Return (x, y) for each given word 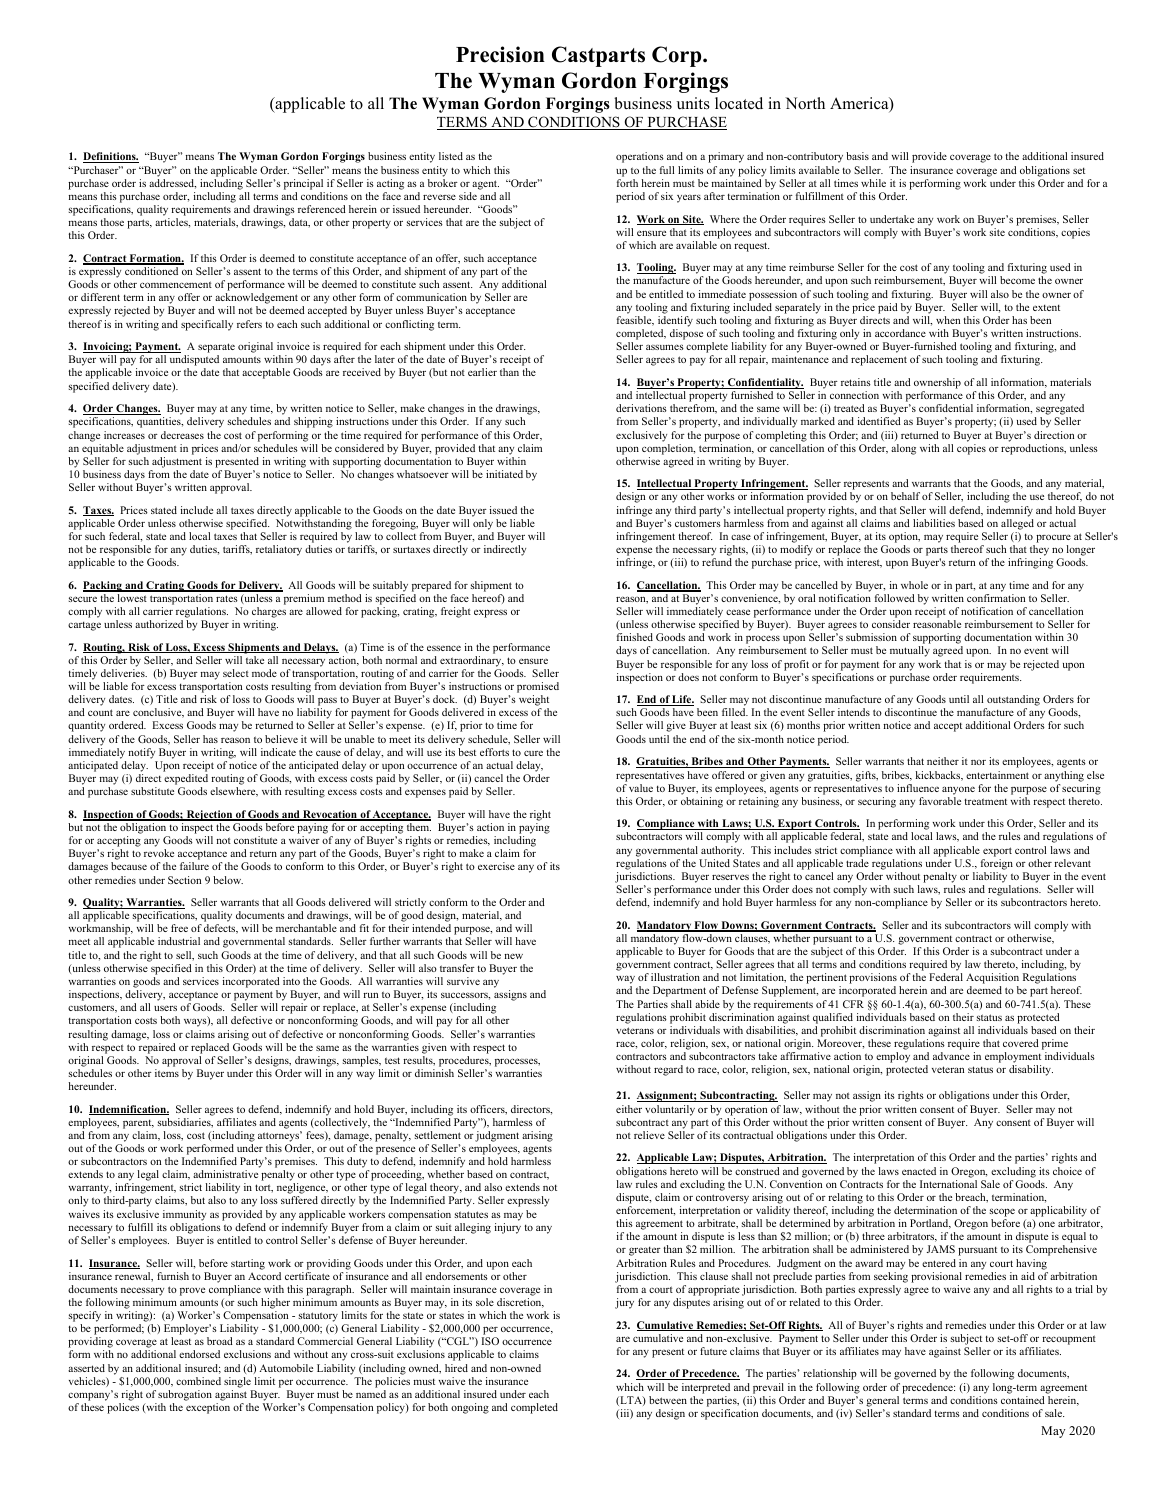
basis (857, 156)
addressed (172, 184)
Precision (500, 54)
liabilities (934, 523)
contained (1023, 1400)
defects (221, 929)
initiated (504, 474)
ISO (490, 1341)
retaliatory (279, 550)
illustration (675, 977)
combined (198, 1381)
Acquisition (992, 980)
